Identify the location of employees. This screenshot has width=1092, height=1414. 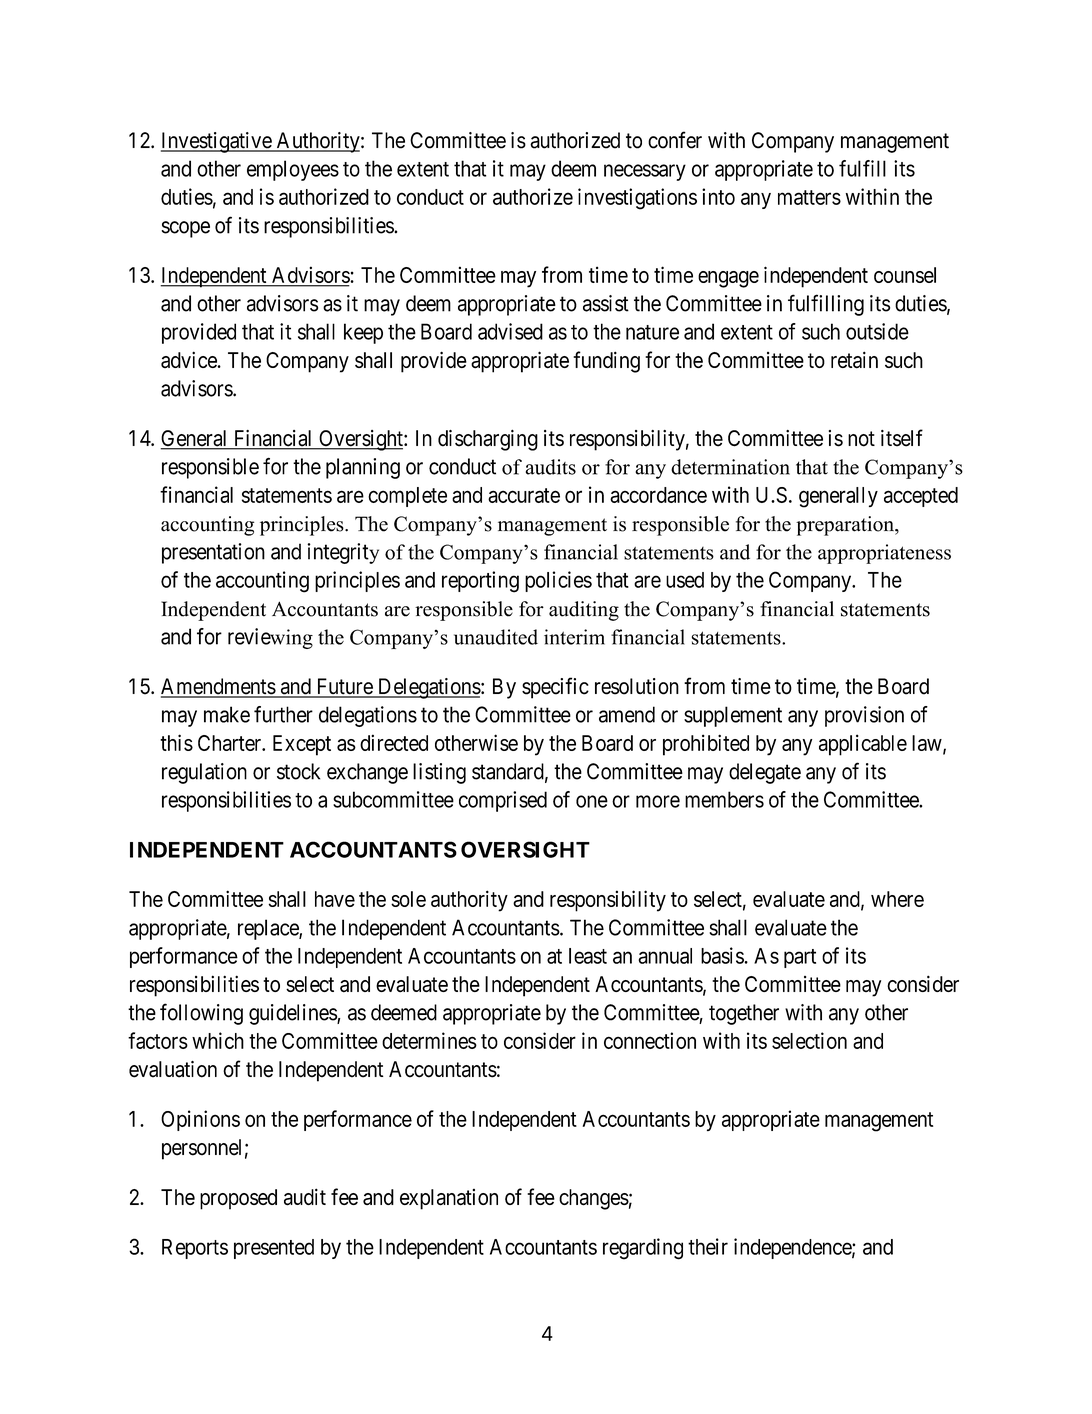
(293, 170).
